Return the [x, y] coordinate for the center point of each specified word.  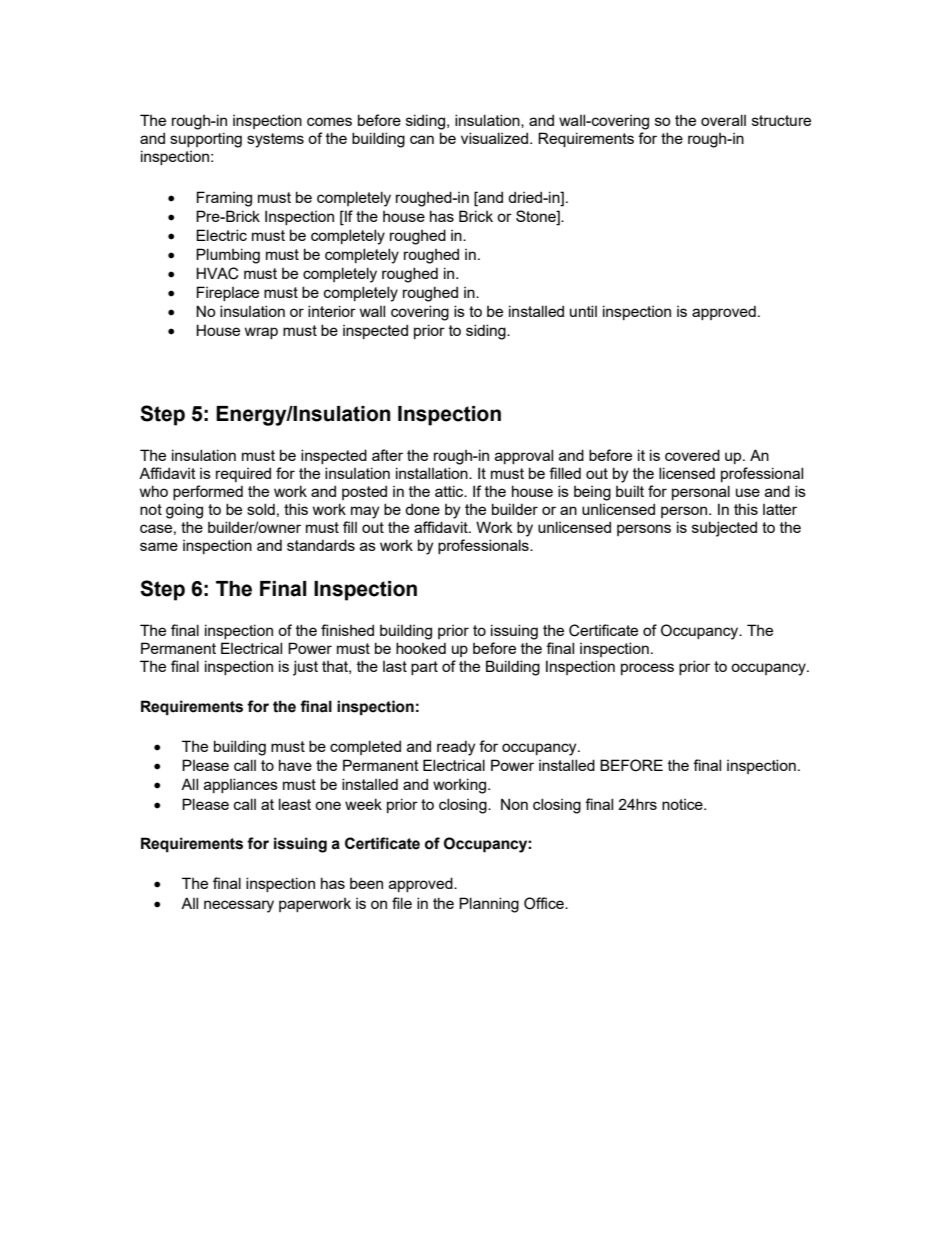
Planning [489, 905]
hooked [421, 648]
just [305, 668]
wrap [261, 333]
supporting [206, 140]
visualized [496, 138]
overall [723, 120]
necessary [239, 906]
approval [524, 456]
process [647, 669]
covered [692, 455]
